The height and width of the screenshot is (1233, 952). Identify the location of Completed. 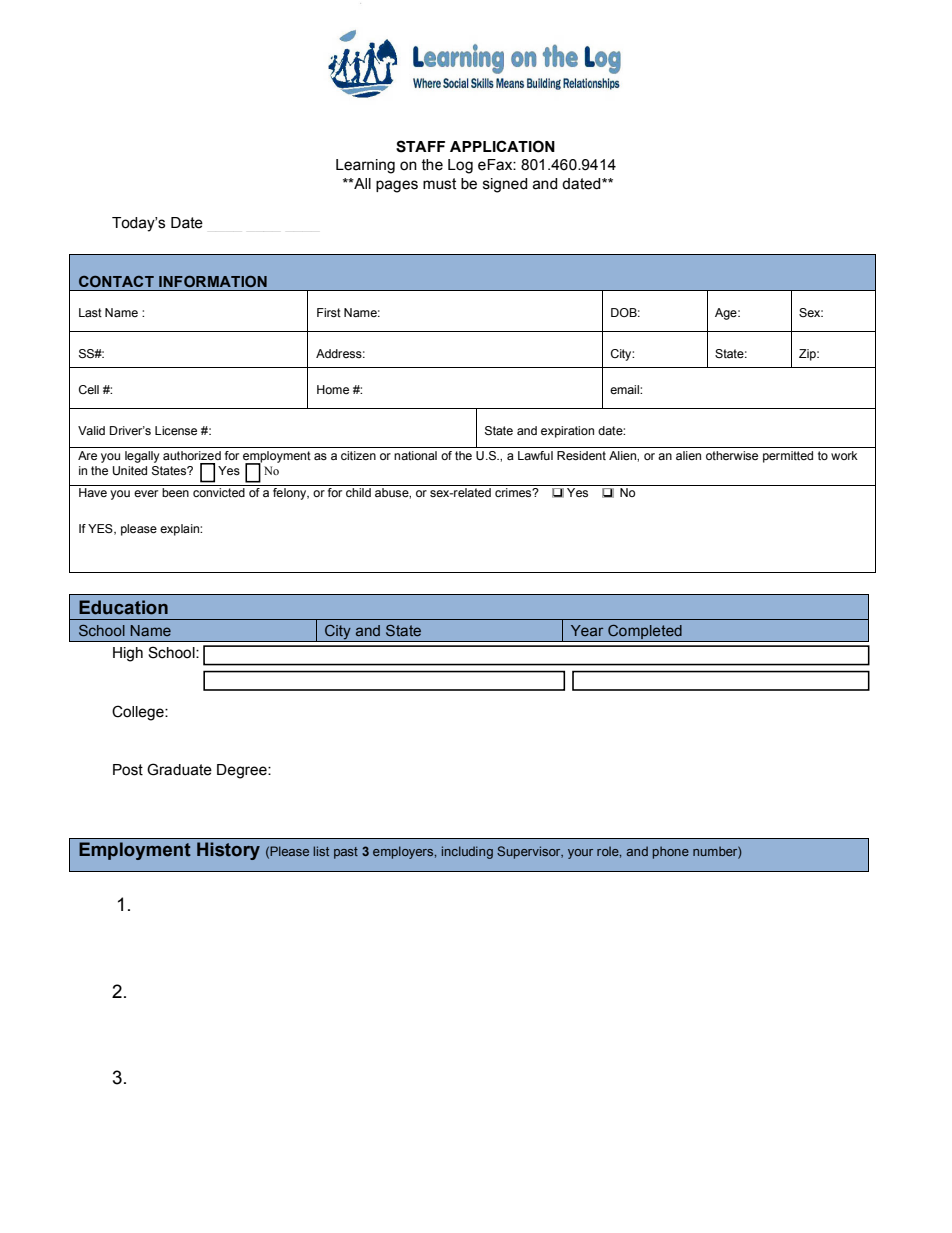
(645, 633).
